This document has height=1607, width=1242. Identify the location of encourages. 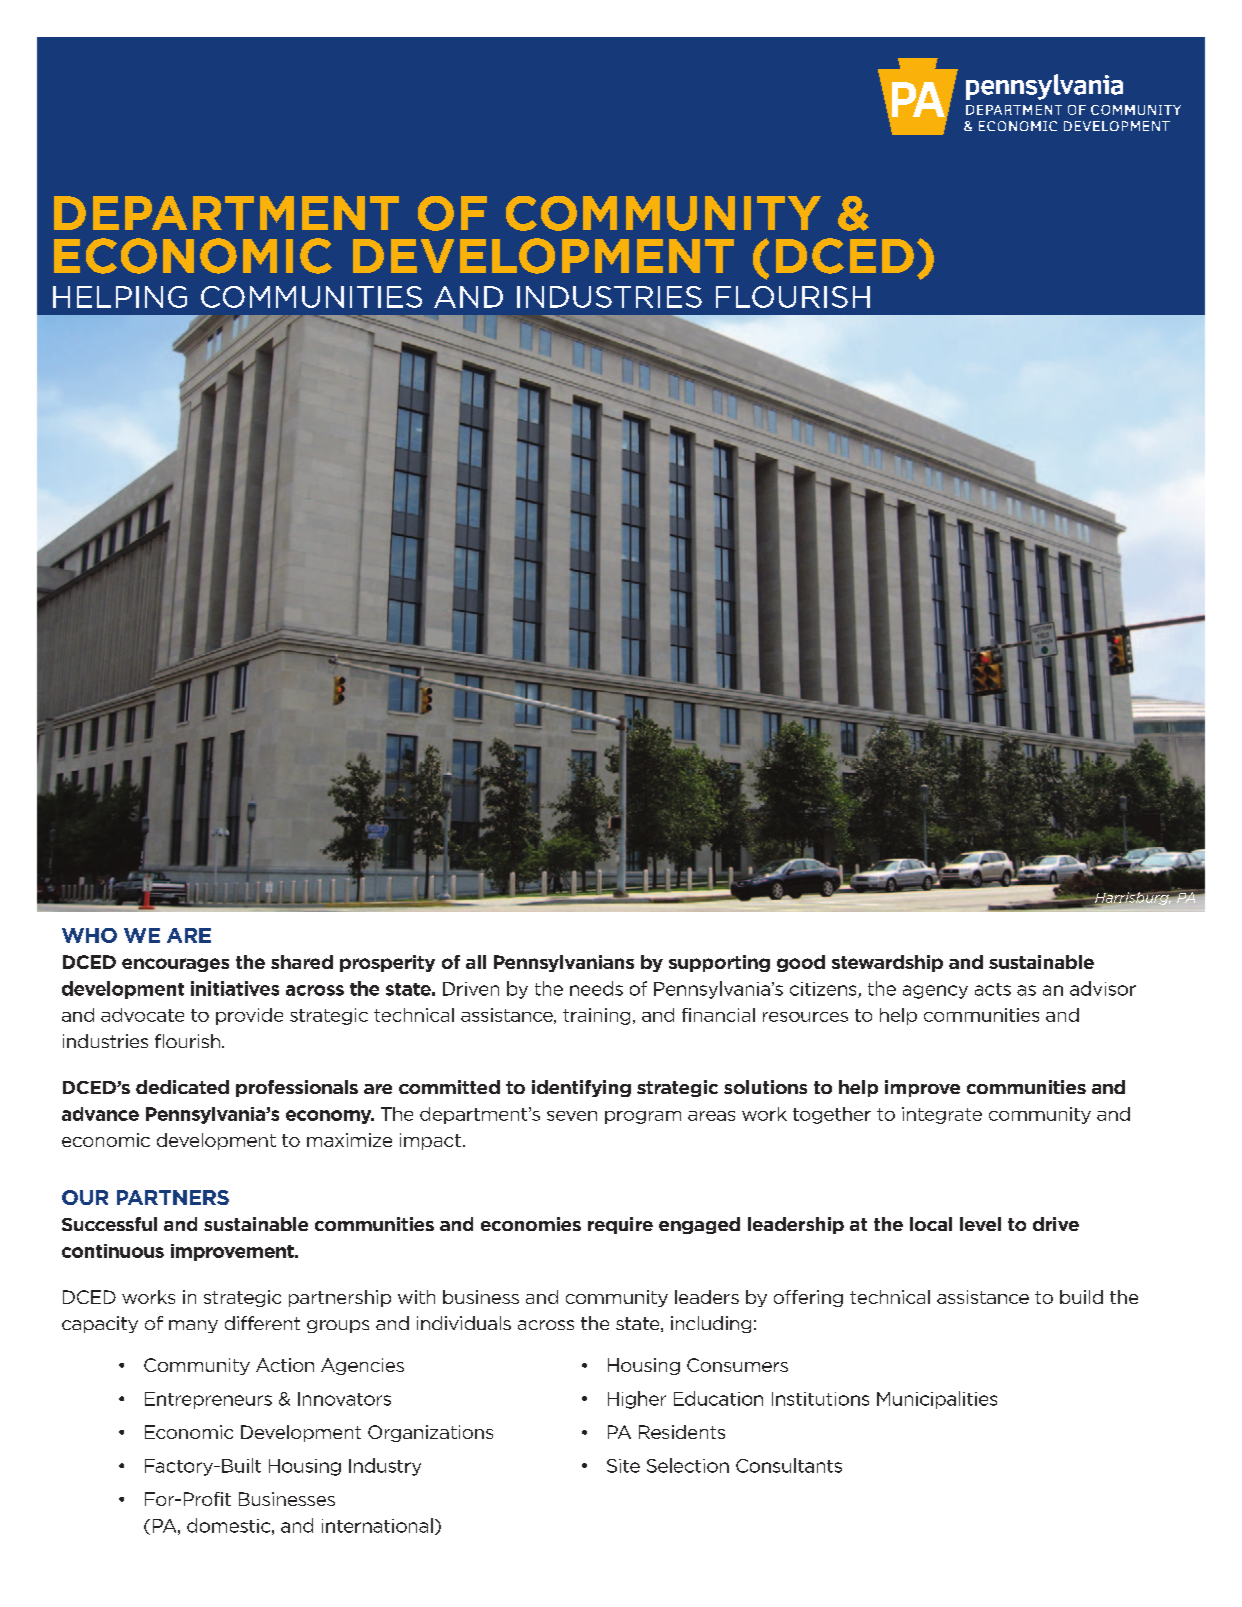
(175, 965).
